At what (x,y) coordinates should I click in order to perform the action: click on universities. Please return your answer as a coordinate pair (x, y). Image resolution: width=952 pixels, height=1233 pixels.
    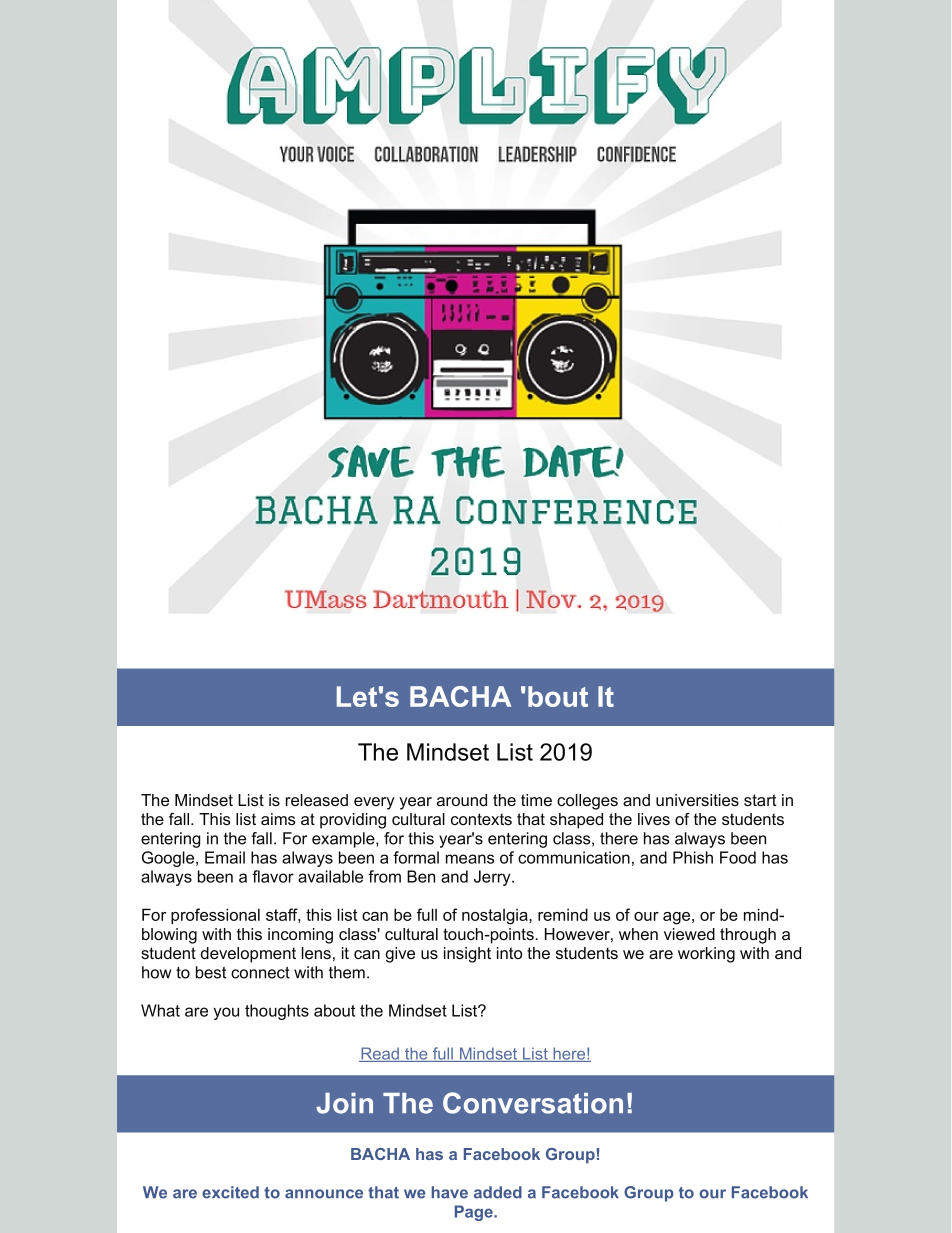
    Looking at the image, I should click on (697, 800).
